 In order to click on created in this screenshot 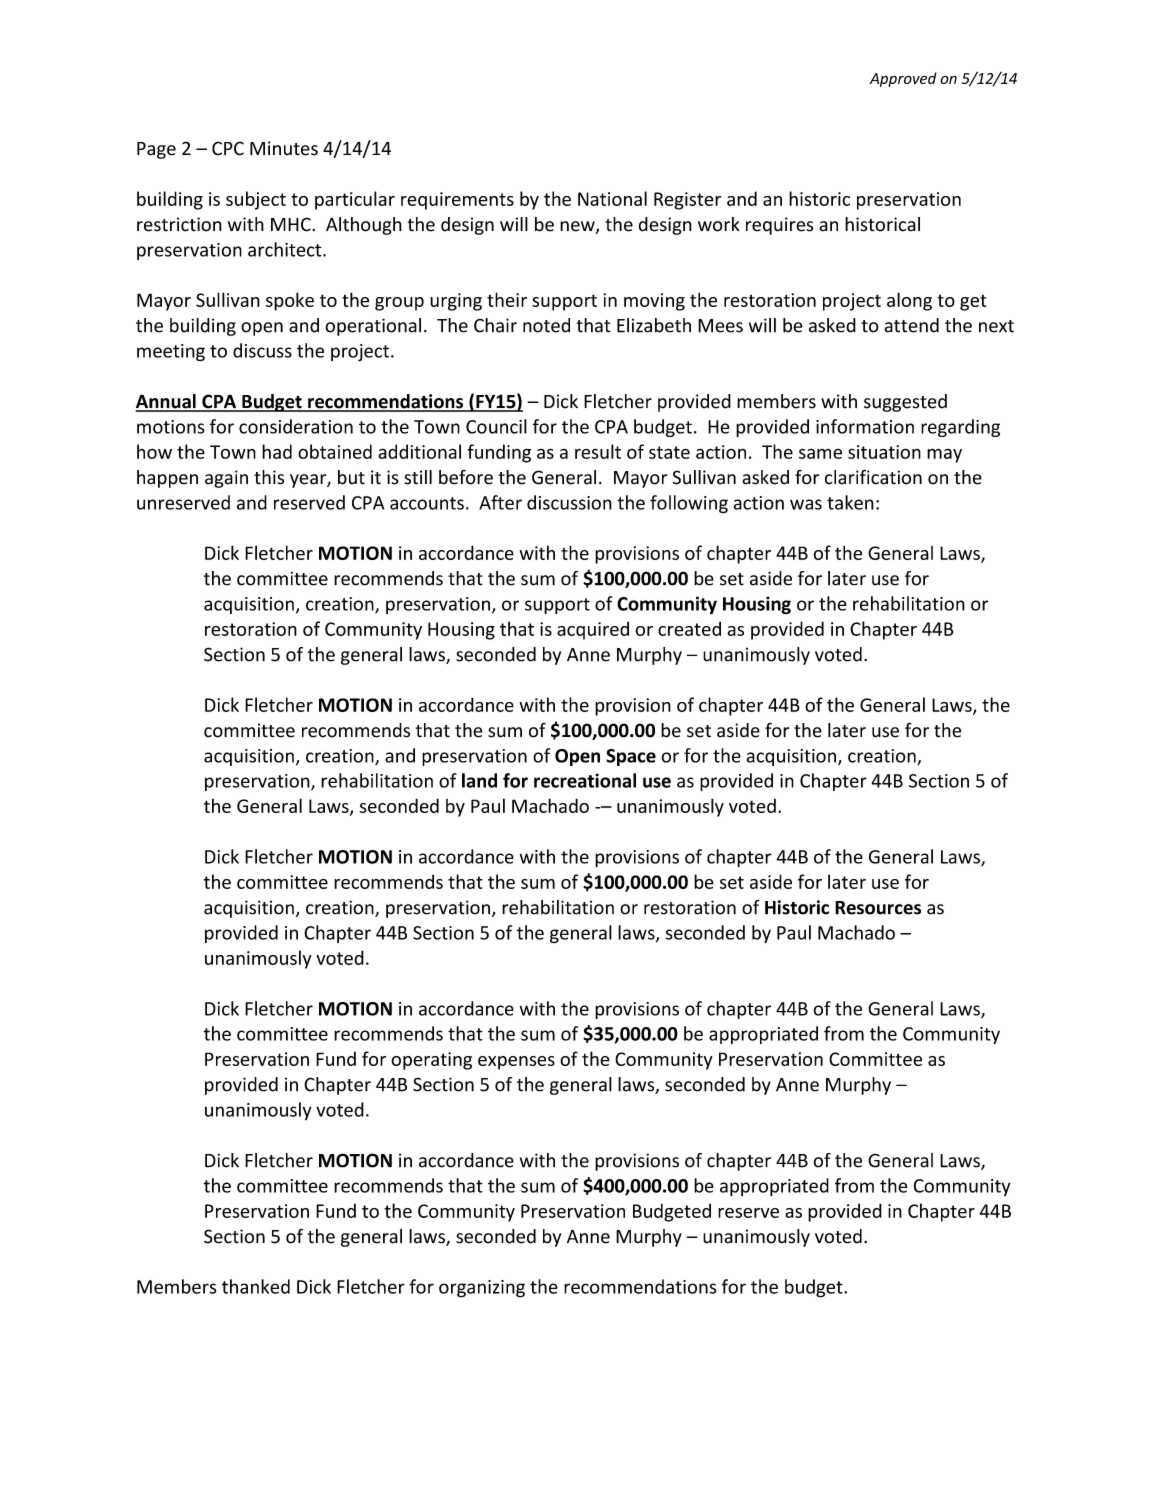, I will do `click(689, 628)`.
